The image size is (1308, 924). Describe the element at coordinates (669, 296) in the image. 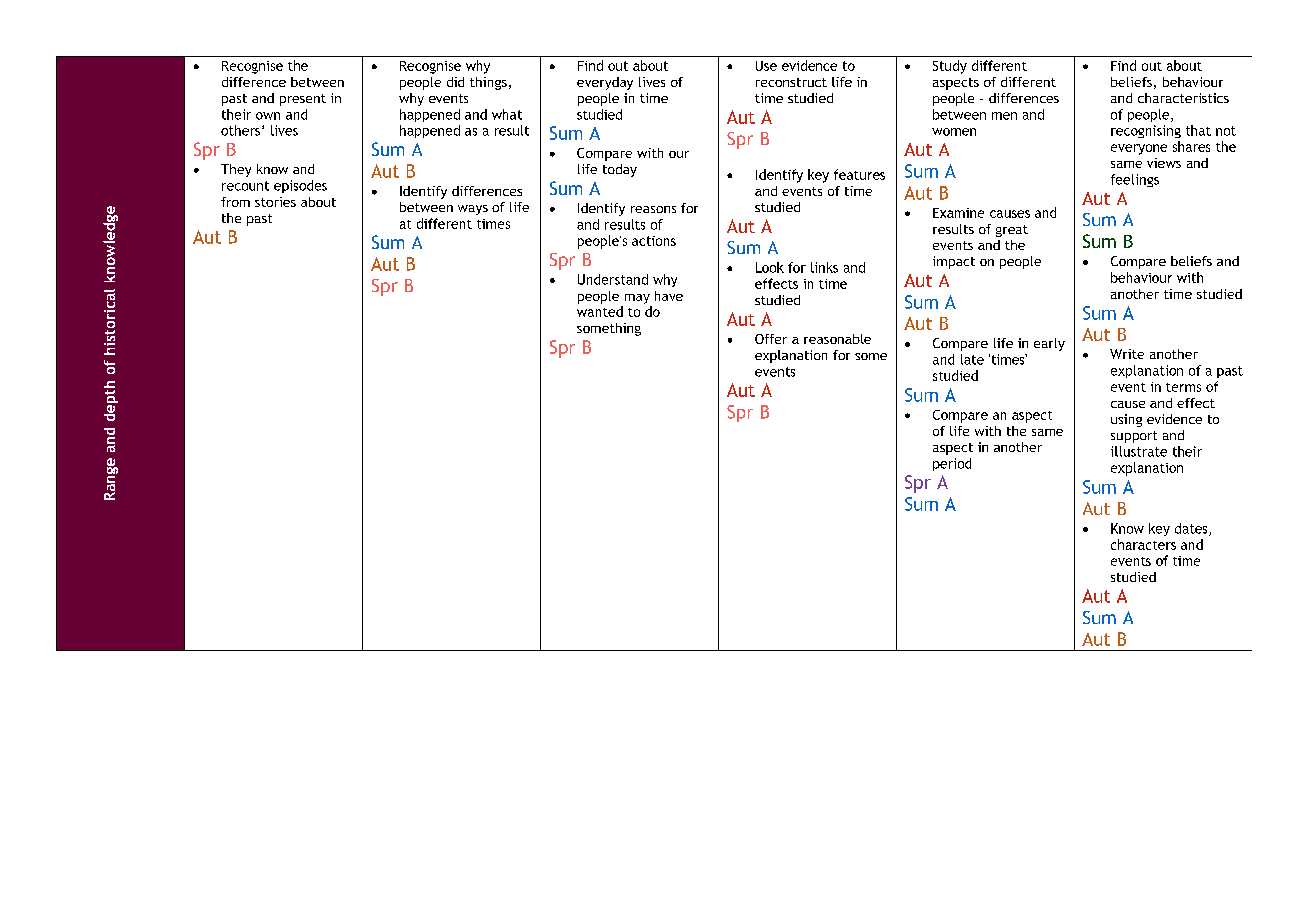

I see `have` at that location.
